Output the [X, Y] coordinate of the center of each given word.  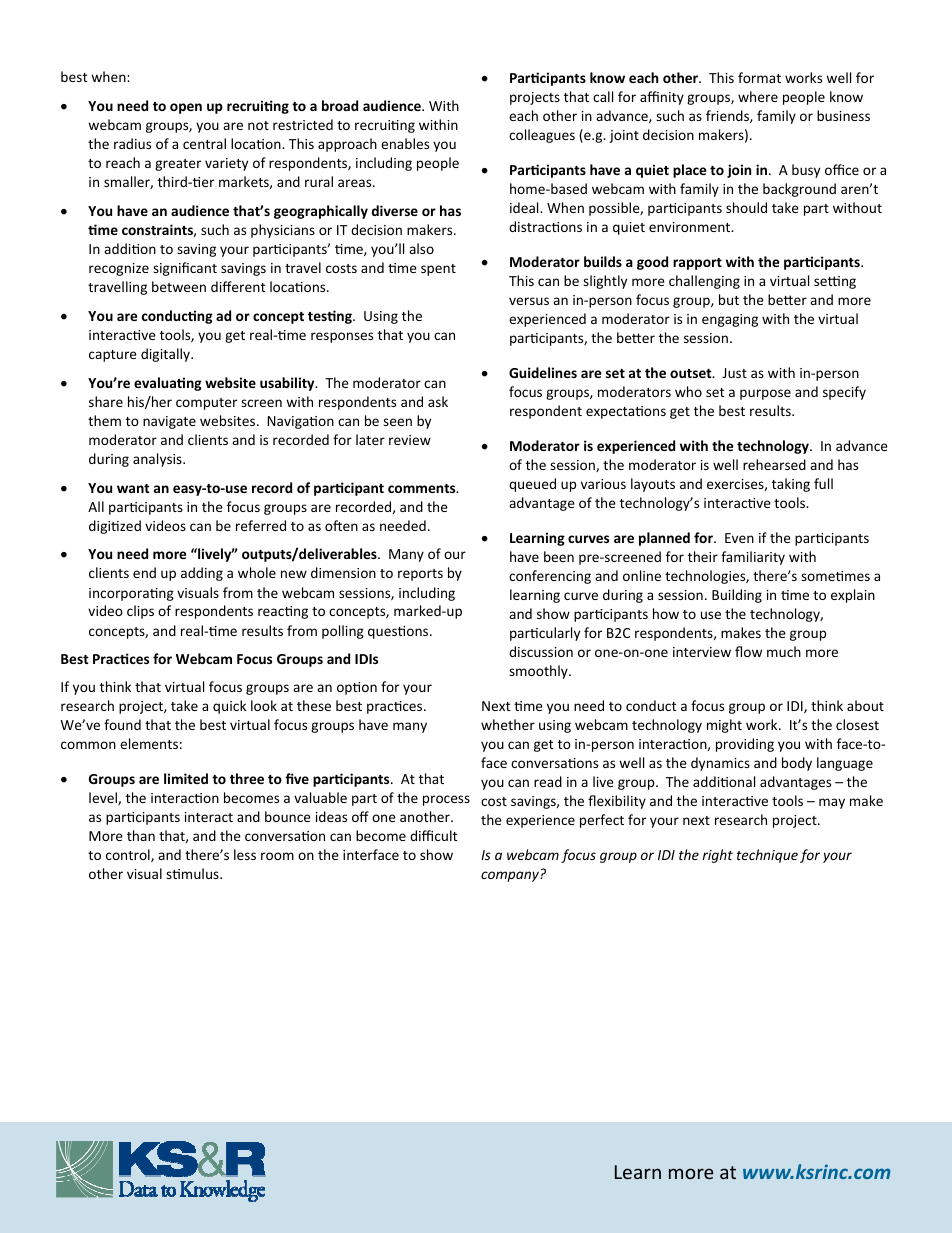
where [758, 96]
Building [737, 596]
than [141, 835]
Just [734, 373]
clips [140, 612]
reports [420, 575]
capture [113, 356]
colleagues [542, 136]
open [186, 108]
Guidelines [543, 372]
